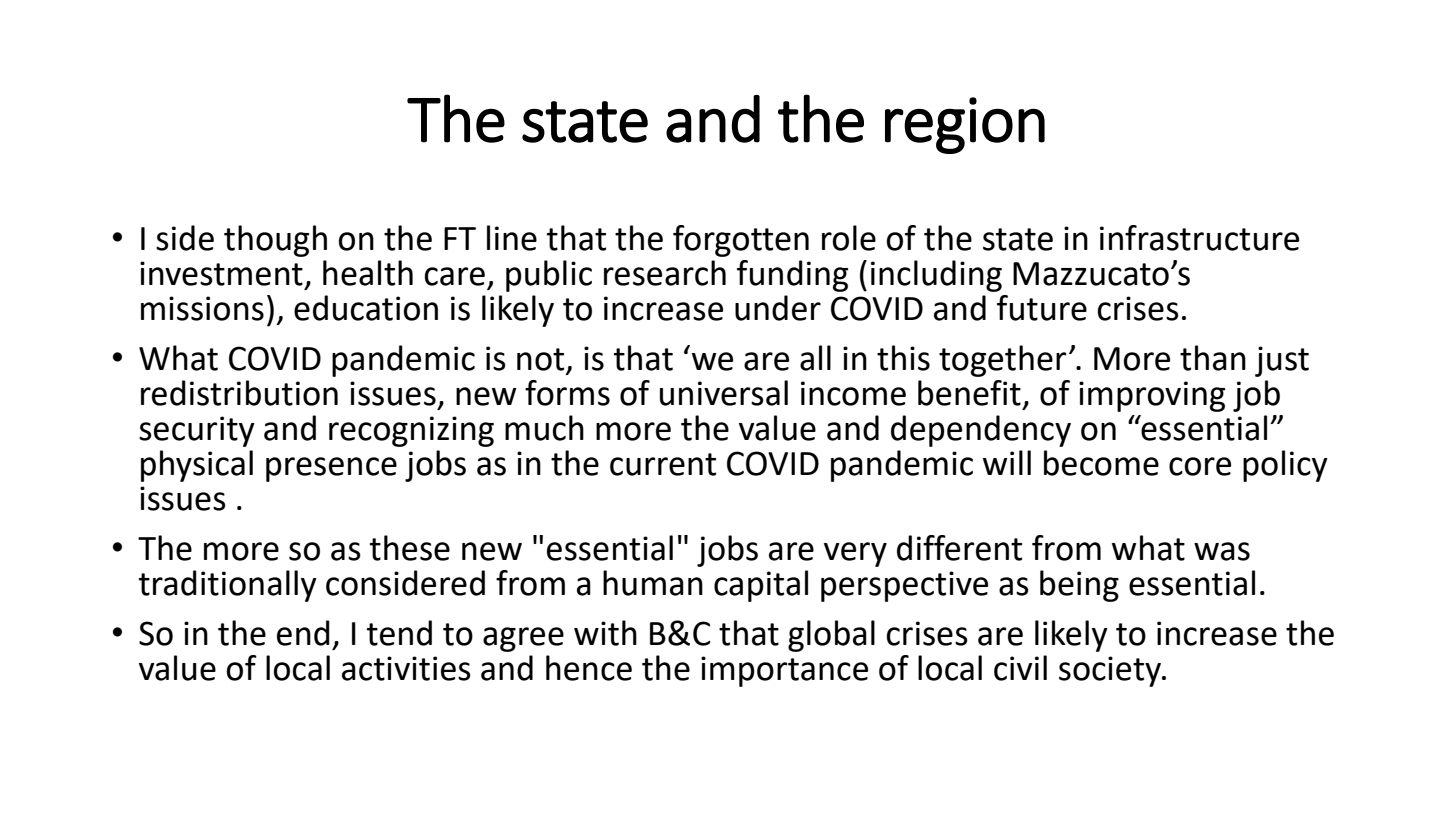 This image has height=819, width=1456. I want to click on region, so click(965, 125).
